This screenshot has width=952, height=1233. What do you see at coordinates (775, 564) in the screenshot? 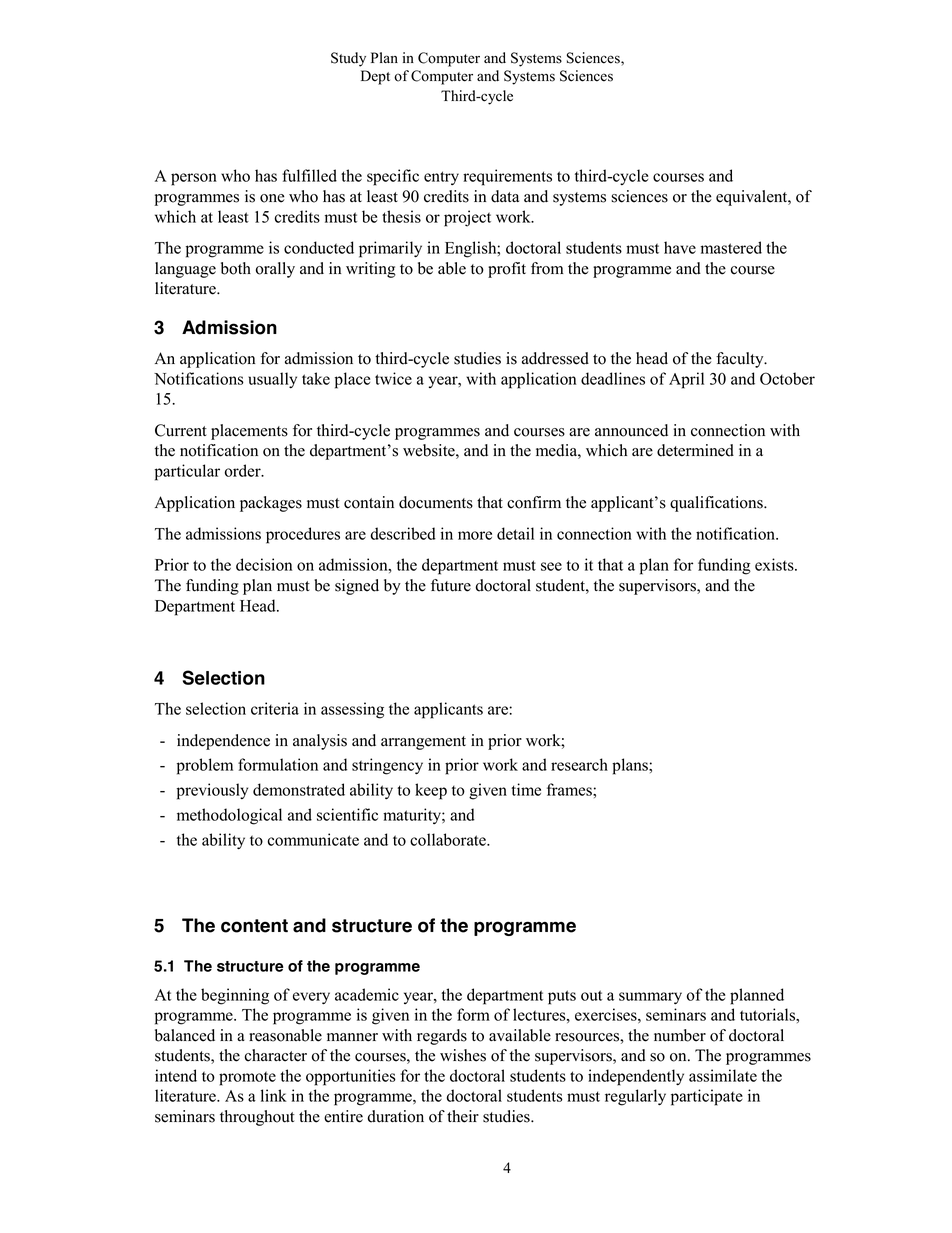
I see `exists` at bounding box center [775, 564].
